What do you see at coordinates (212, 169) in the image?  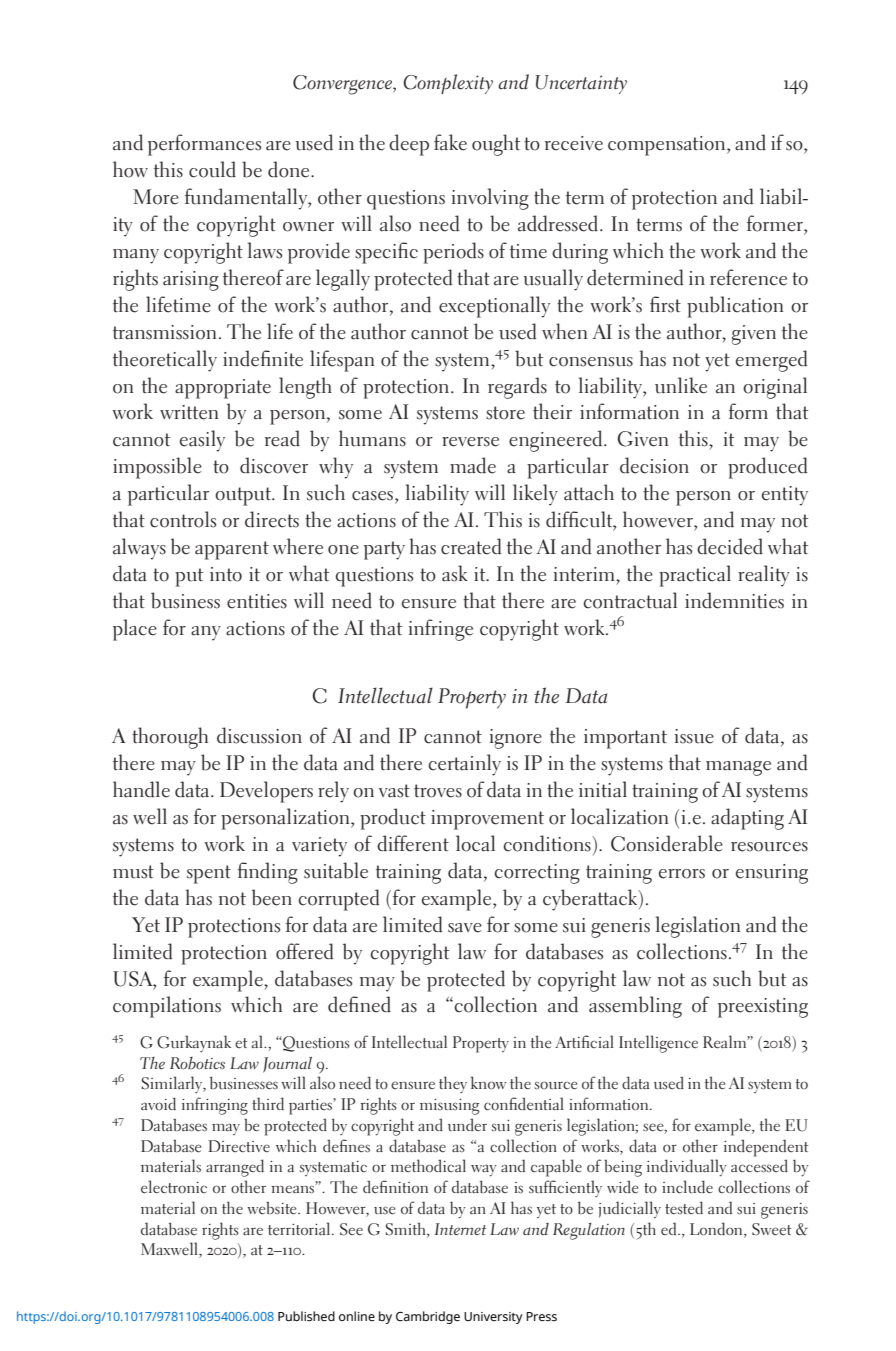 I see `could` at bounding box center [212, 169].
